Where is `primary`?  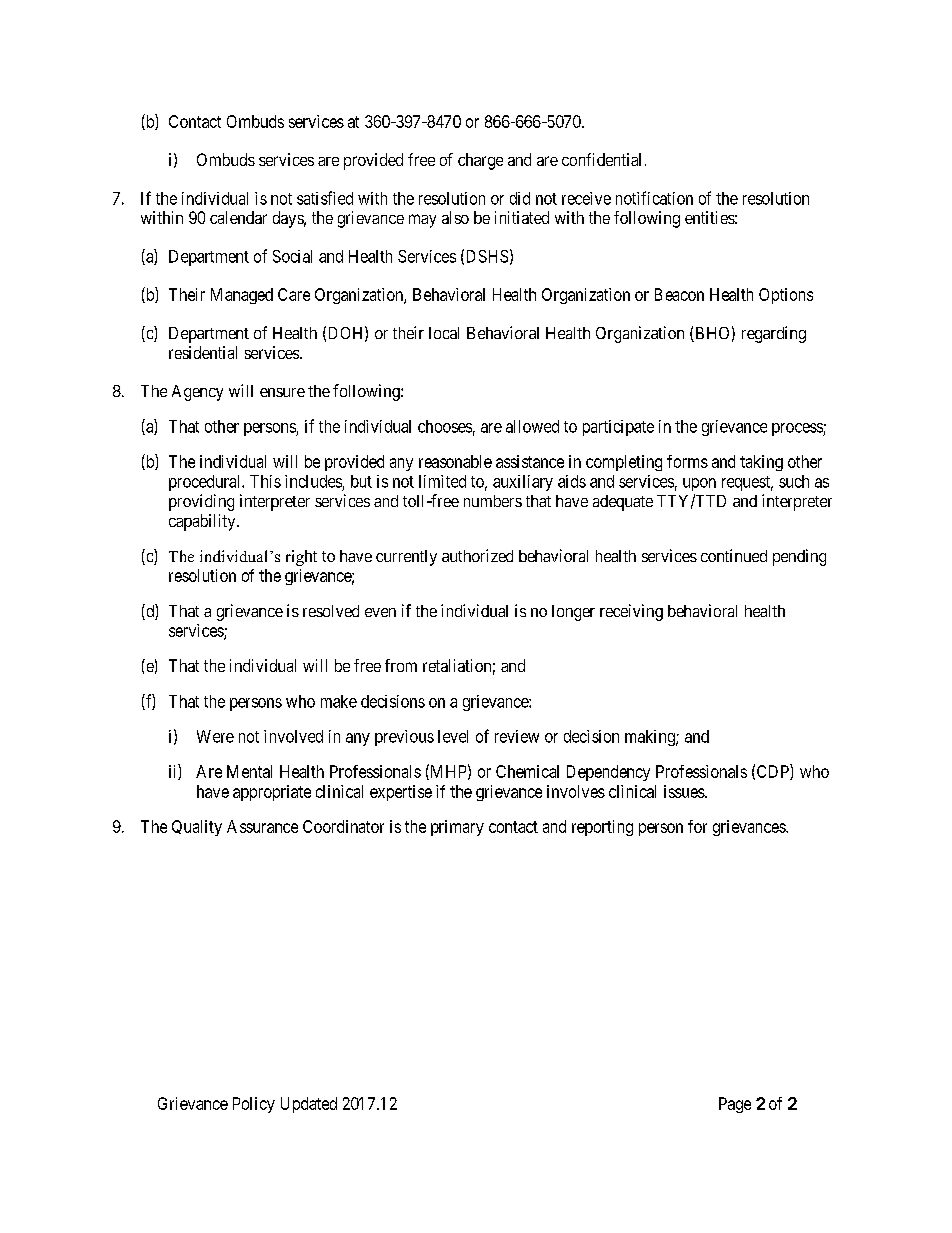 primary is located at coordinates (457, 828).
